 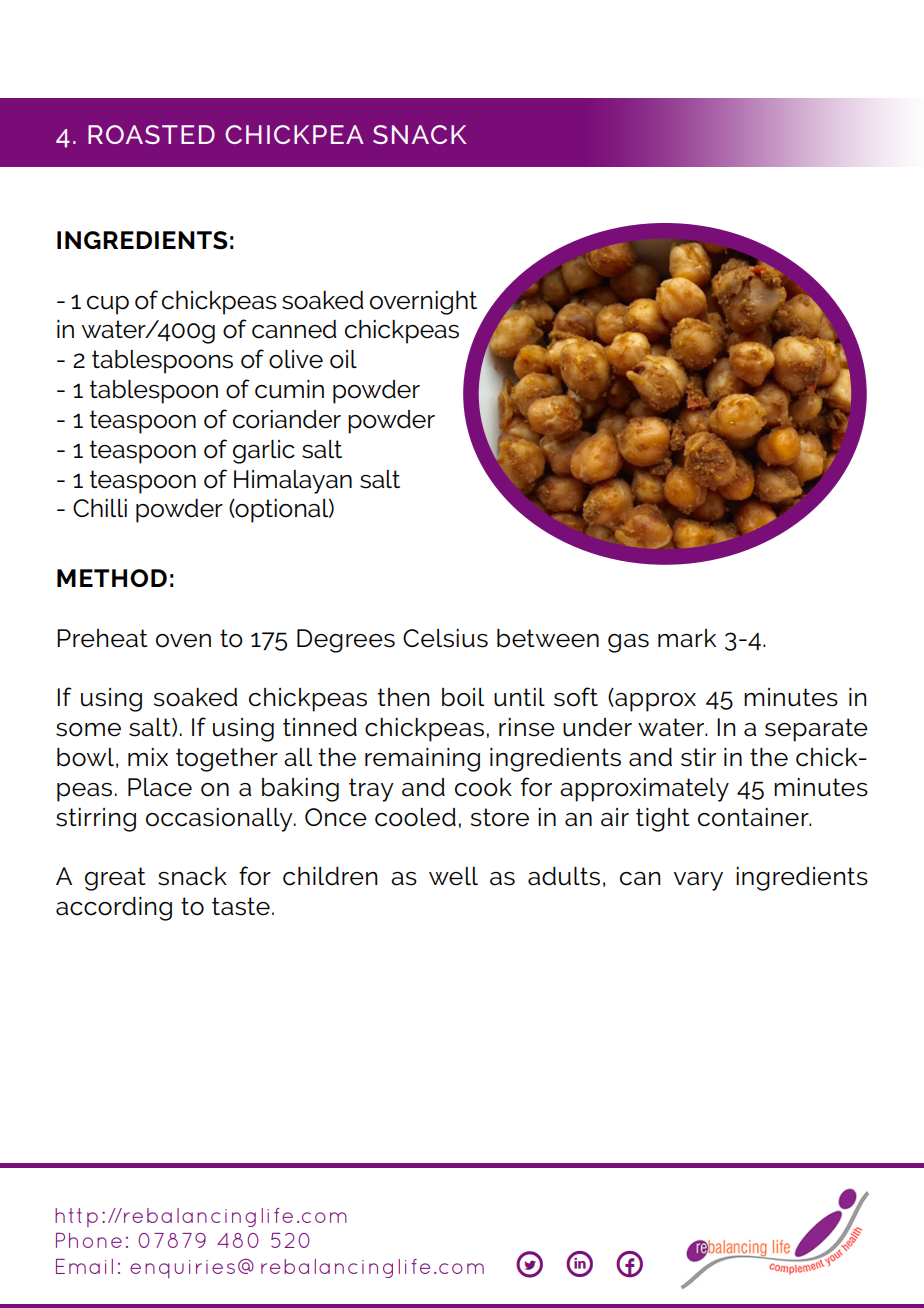 What do you see at coordinates (294, 329) in the page?
I see `canned` at bounding box center [294, 329].
